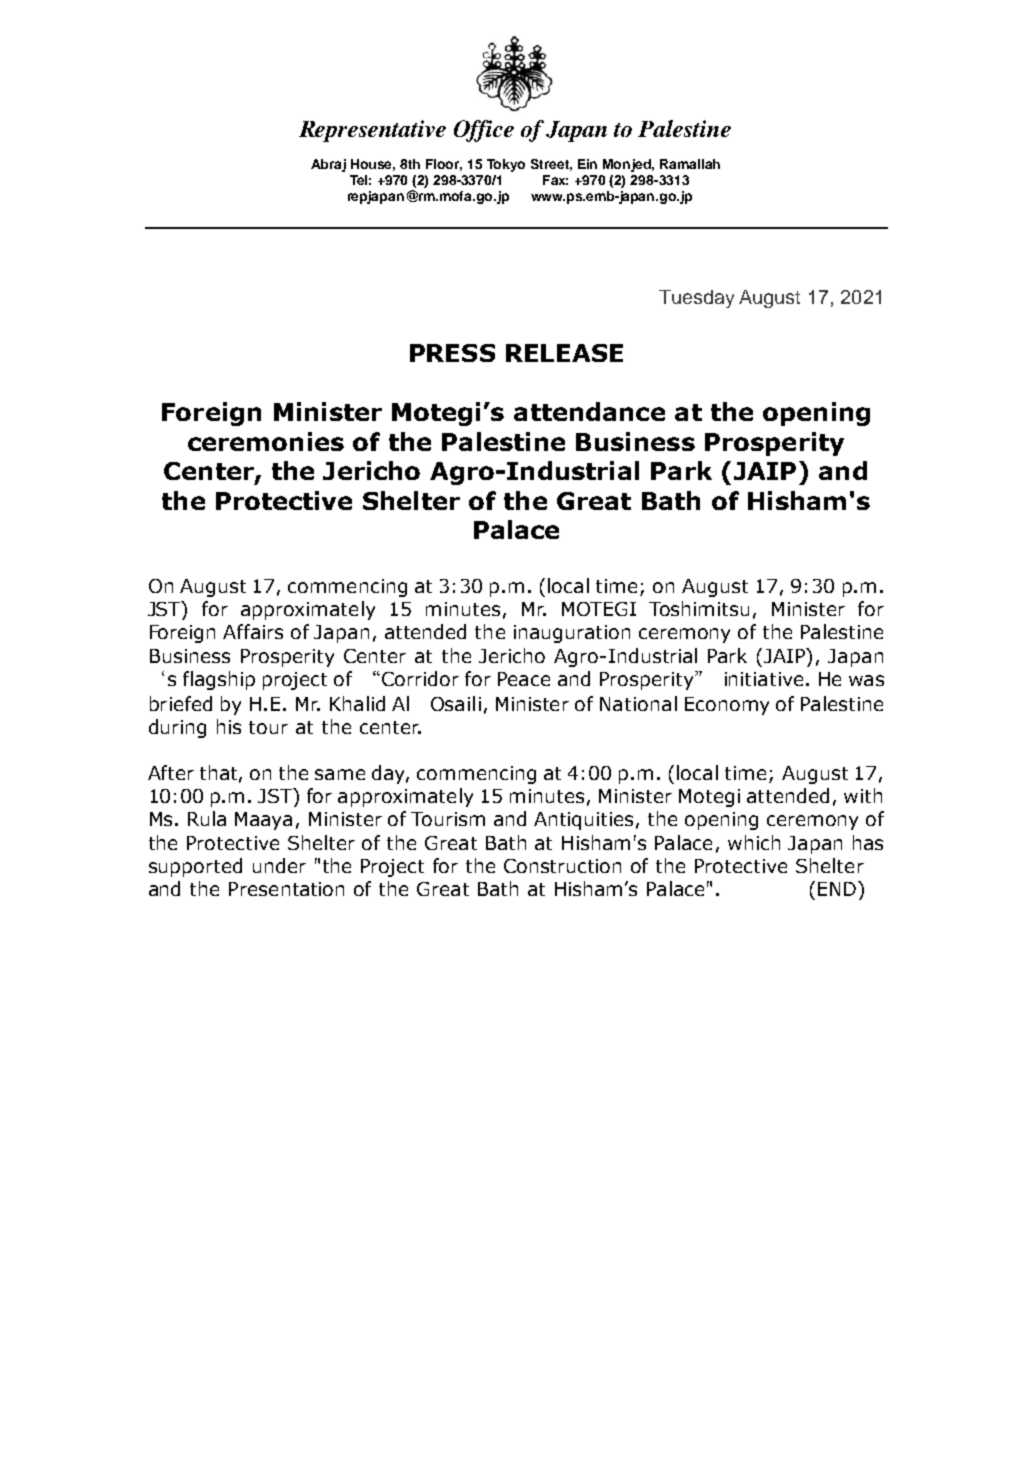 Image resolution: width=1032 pixels, height=1460 pixels. What do you see at coordinates (764, 679) in the screenshot?
I see `initiative` at bounding box center [764, 679].
